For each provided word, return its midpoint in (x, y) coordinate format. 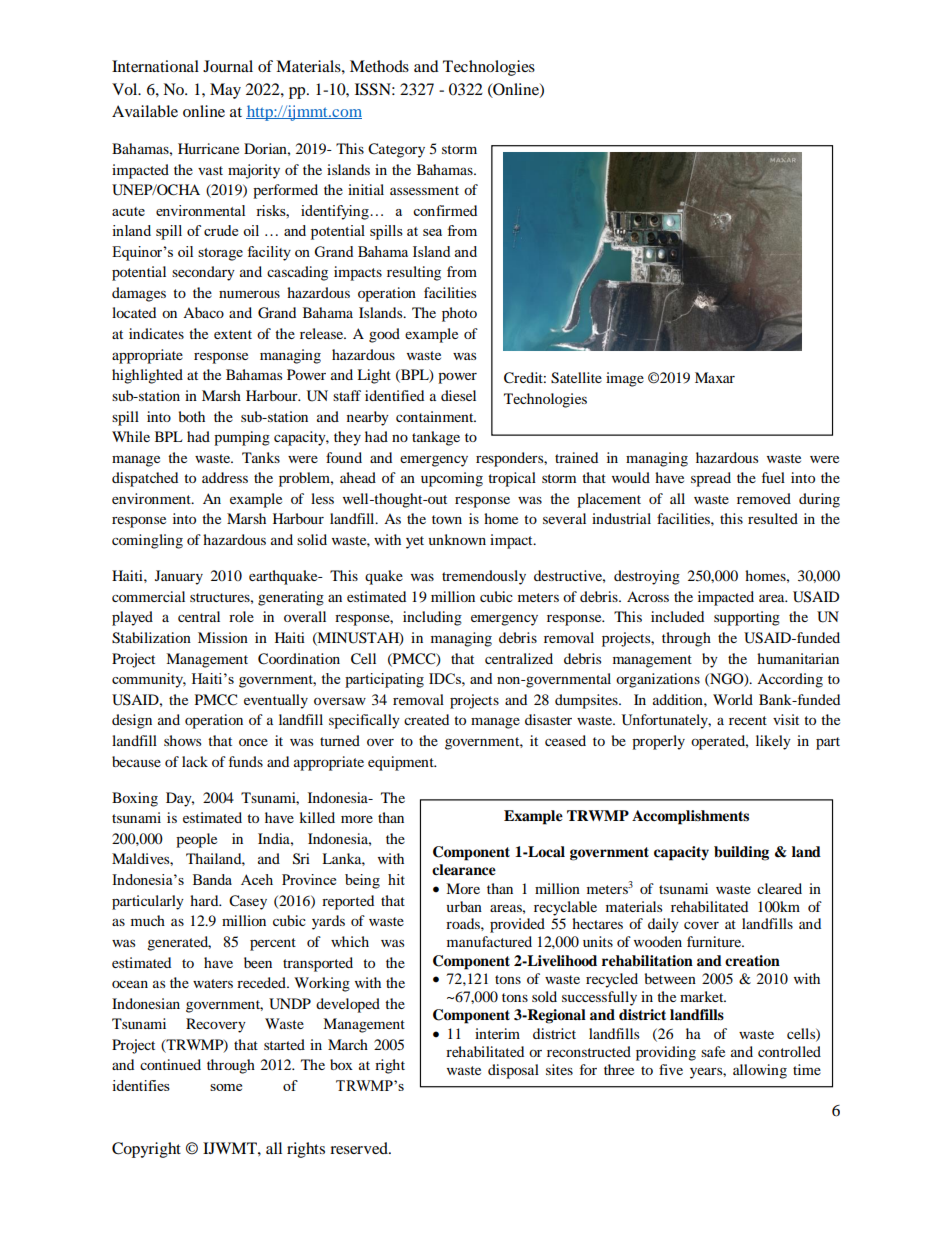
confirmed (445, 210)
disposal (513, 1071)
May (225, 91)
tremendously (484, 577)
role (241, 616)
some (226, 1087)
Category (396, 150)
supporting (747, 618)
